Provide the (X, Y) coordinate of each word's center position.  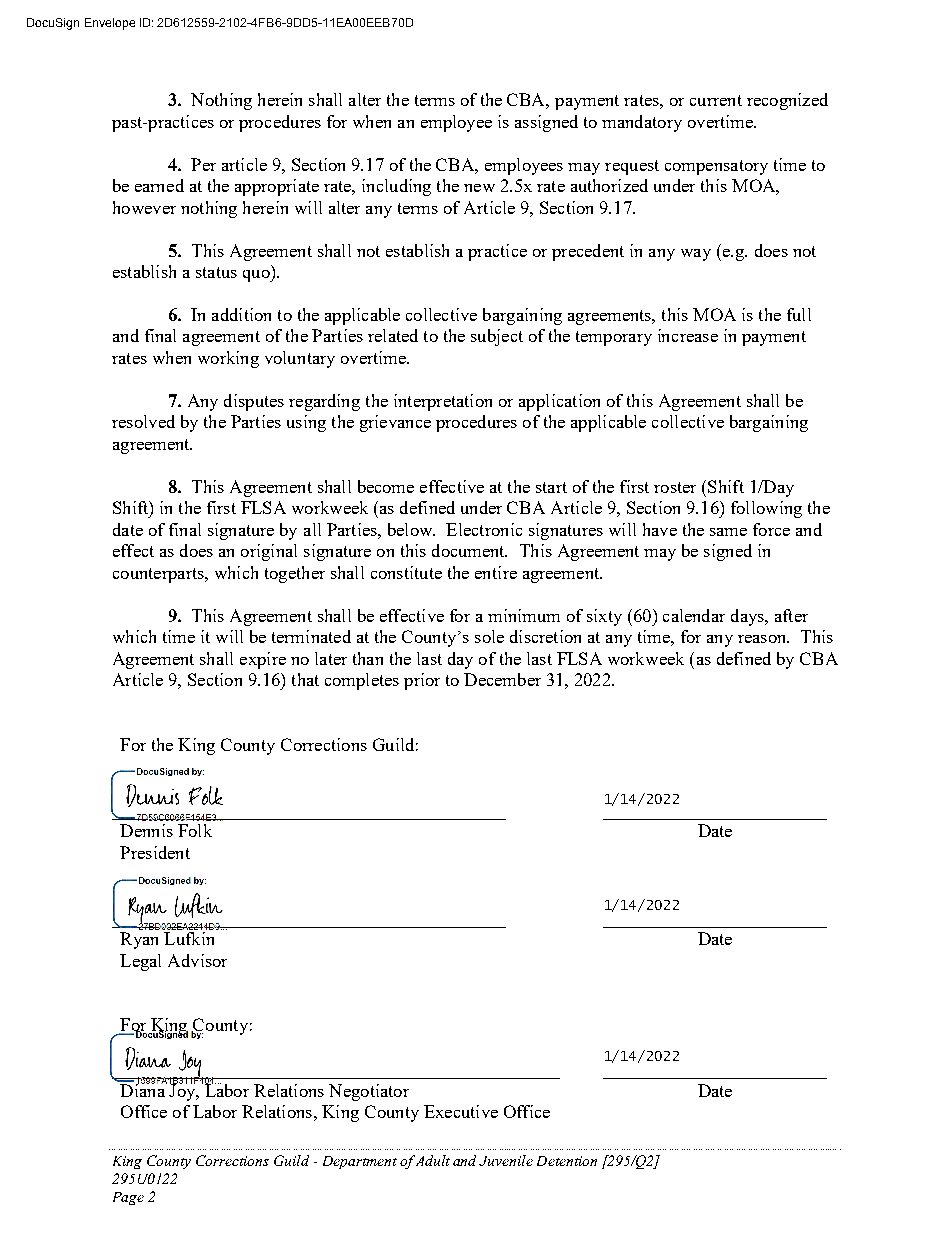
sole (489, 636)
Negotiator (369, 1092)
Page (128, 1198)
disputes (254, 402)
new (479, 188)
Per (203, 164)
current (716, 100)
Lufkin (189, 938)
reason (763, 639)
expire (263, 660)
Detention (567, 1161)
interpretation (443, 402)
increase (688, 335)
